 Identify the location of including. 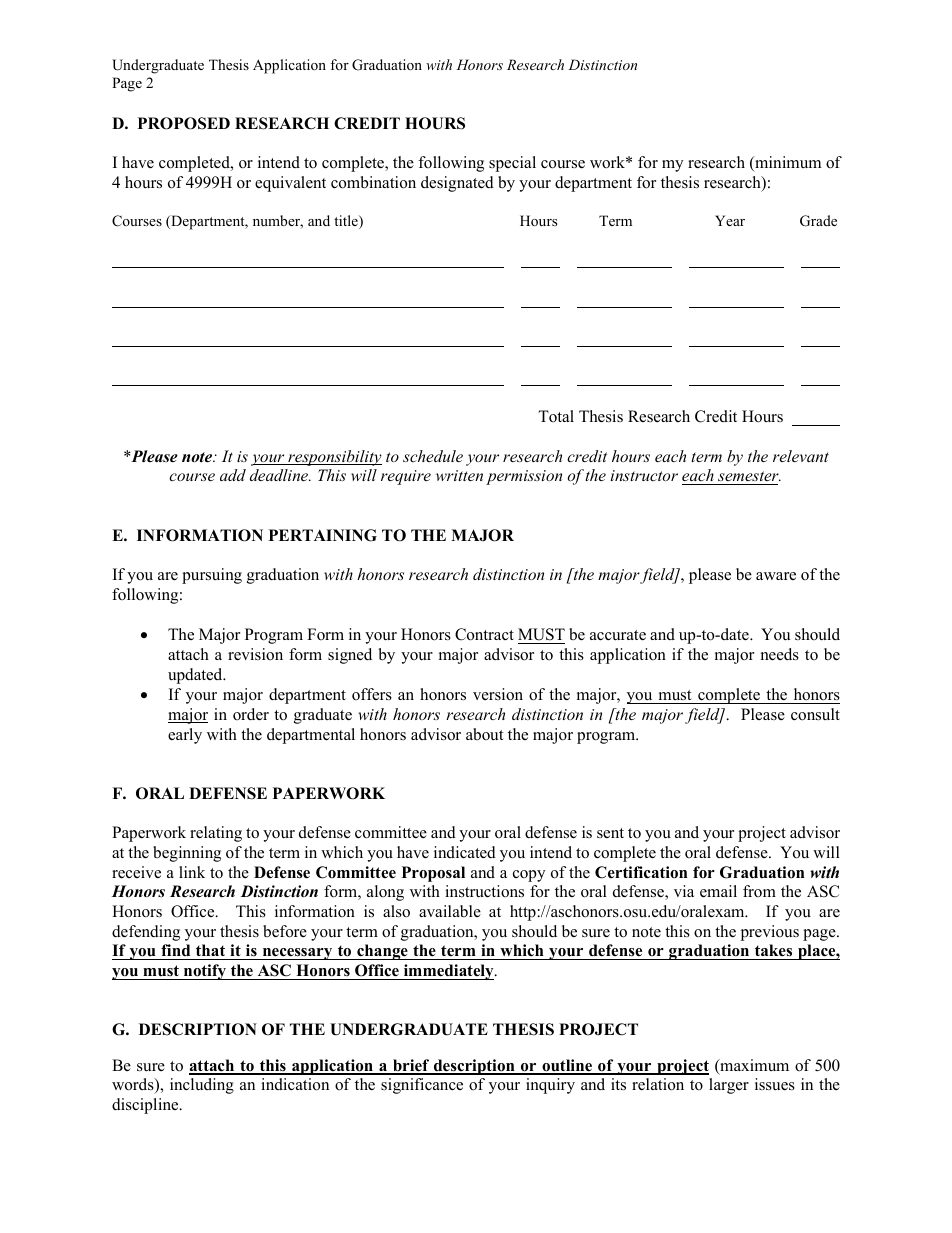
(202, 1086).
